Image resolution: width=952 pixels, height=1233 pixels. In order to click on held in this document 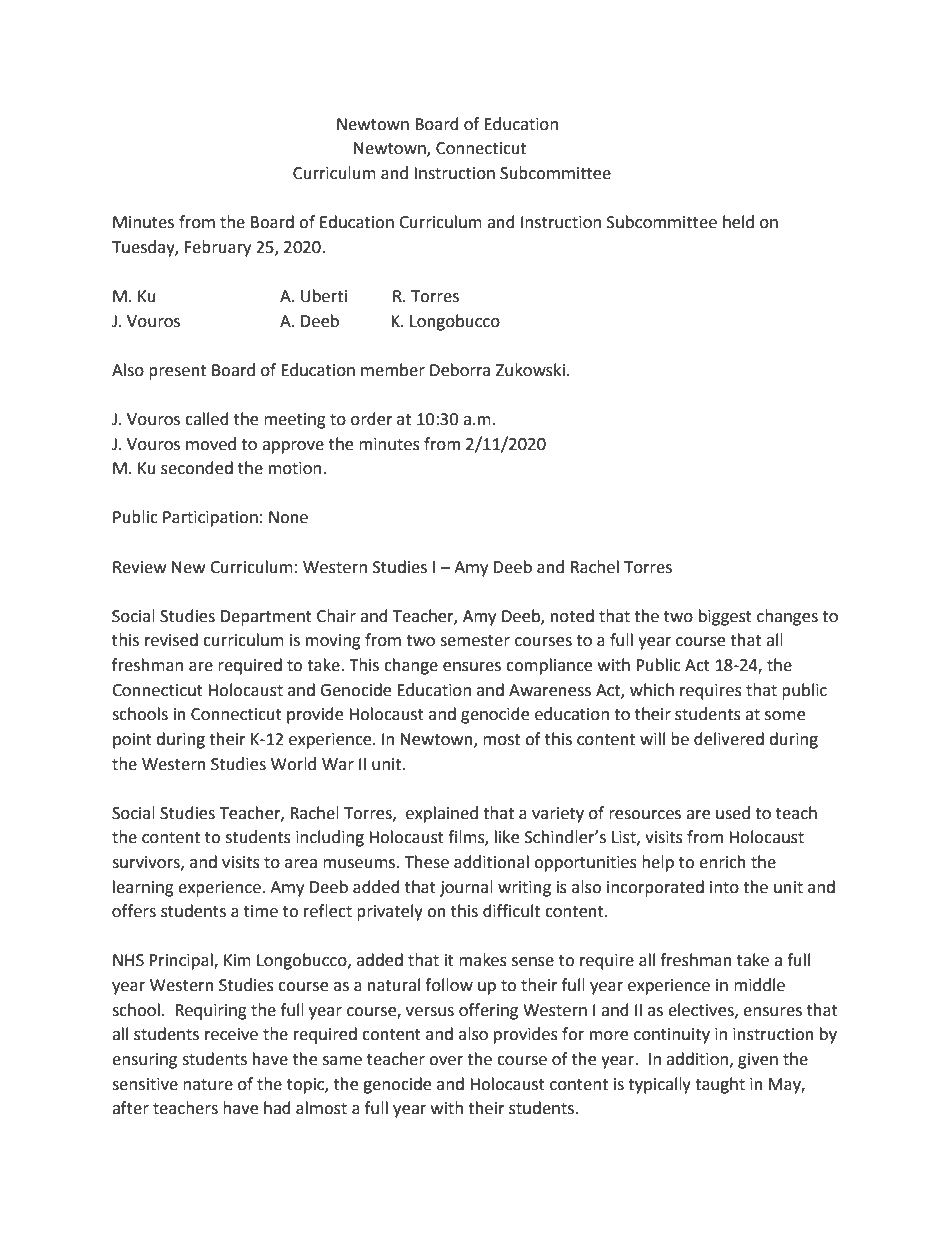, I will do `click(738, 222)`.
